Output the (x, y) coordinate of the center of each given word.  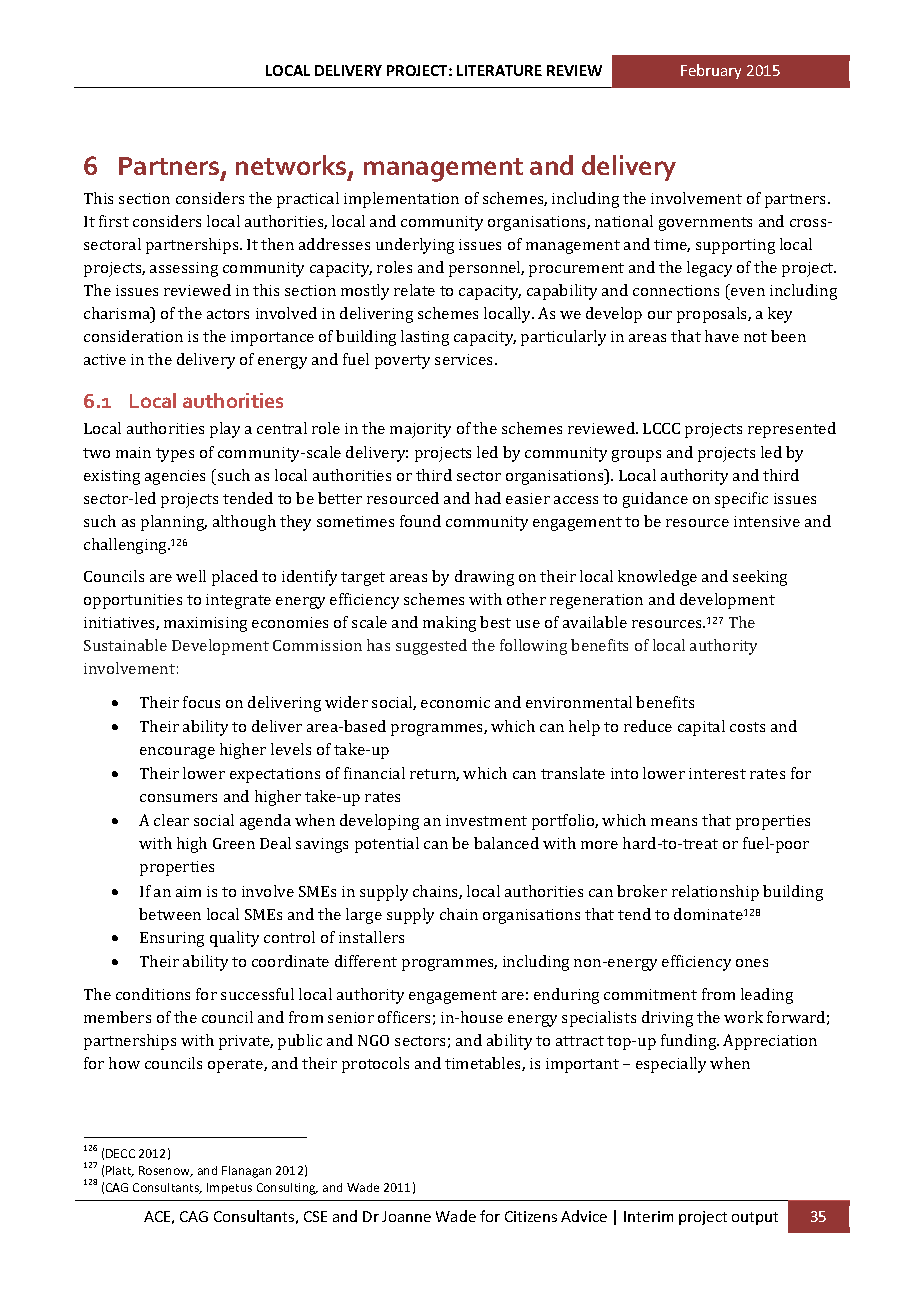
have (722, 336)
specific (741, 500)
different (366, 961)
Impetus (229, 1188)
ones (752, 963)
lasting (425, 338)
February (711, 71)
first (114, 221)
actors (228, 314)
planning (174, 523)
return (434, 775)
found (420, 521)
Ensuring (172, 939)
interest (717, 773)
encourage (177, 753)
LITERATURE (499, 70)
